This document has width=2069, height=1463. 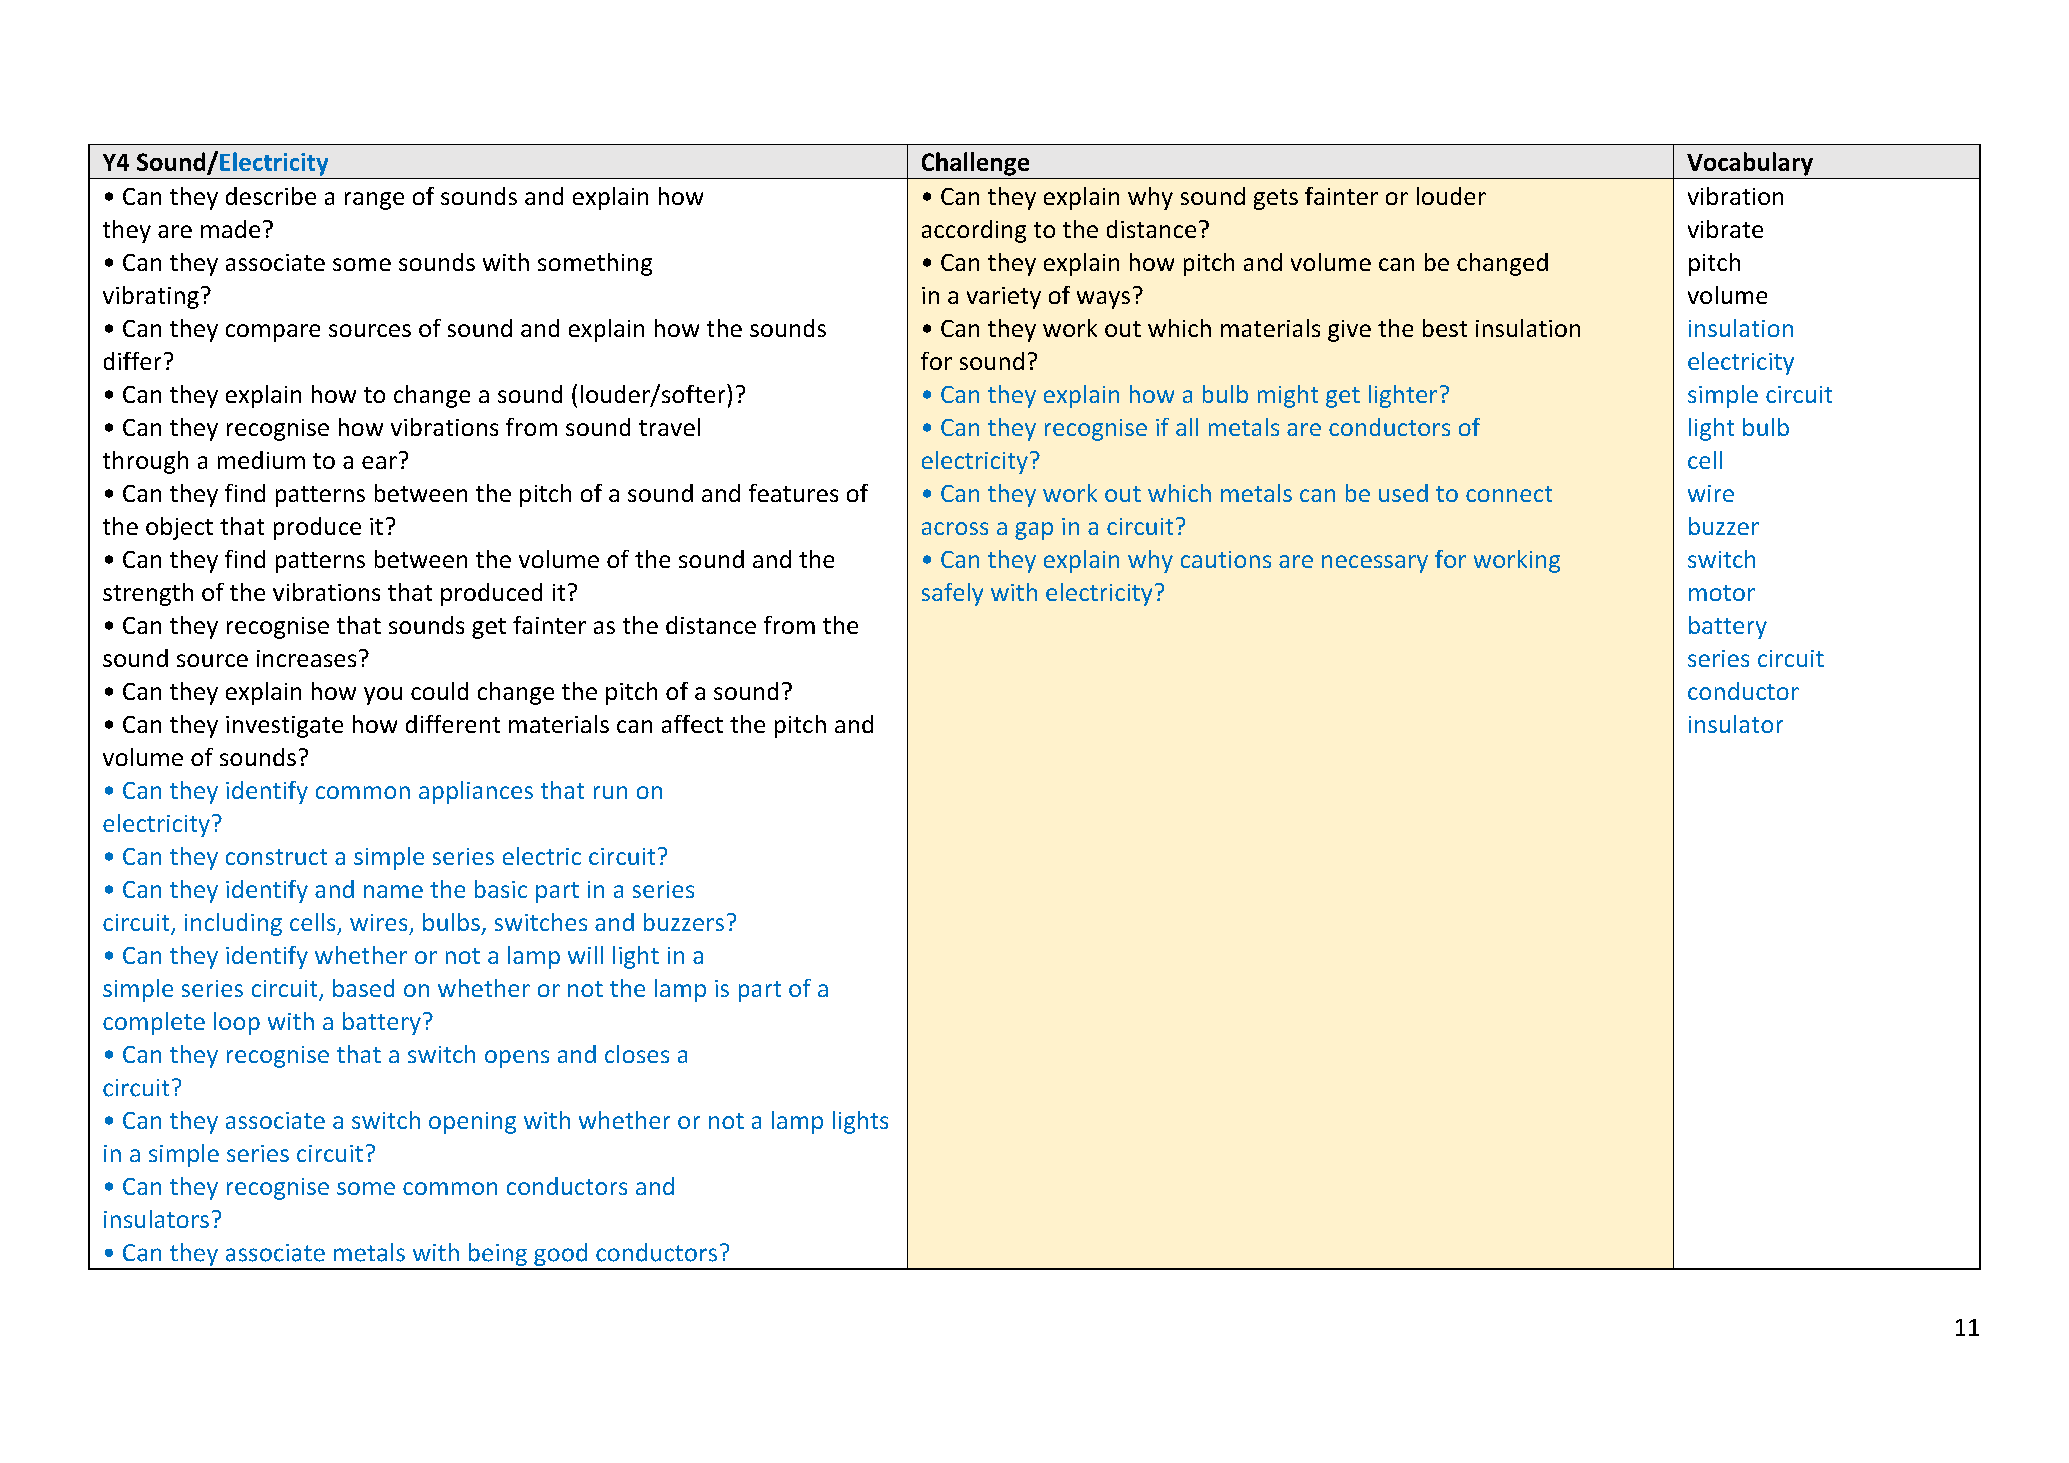 I want to click on Challenge, so click(x=975, y=164).
